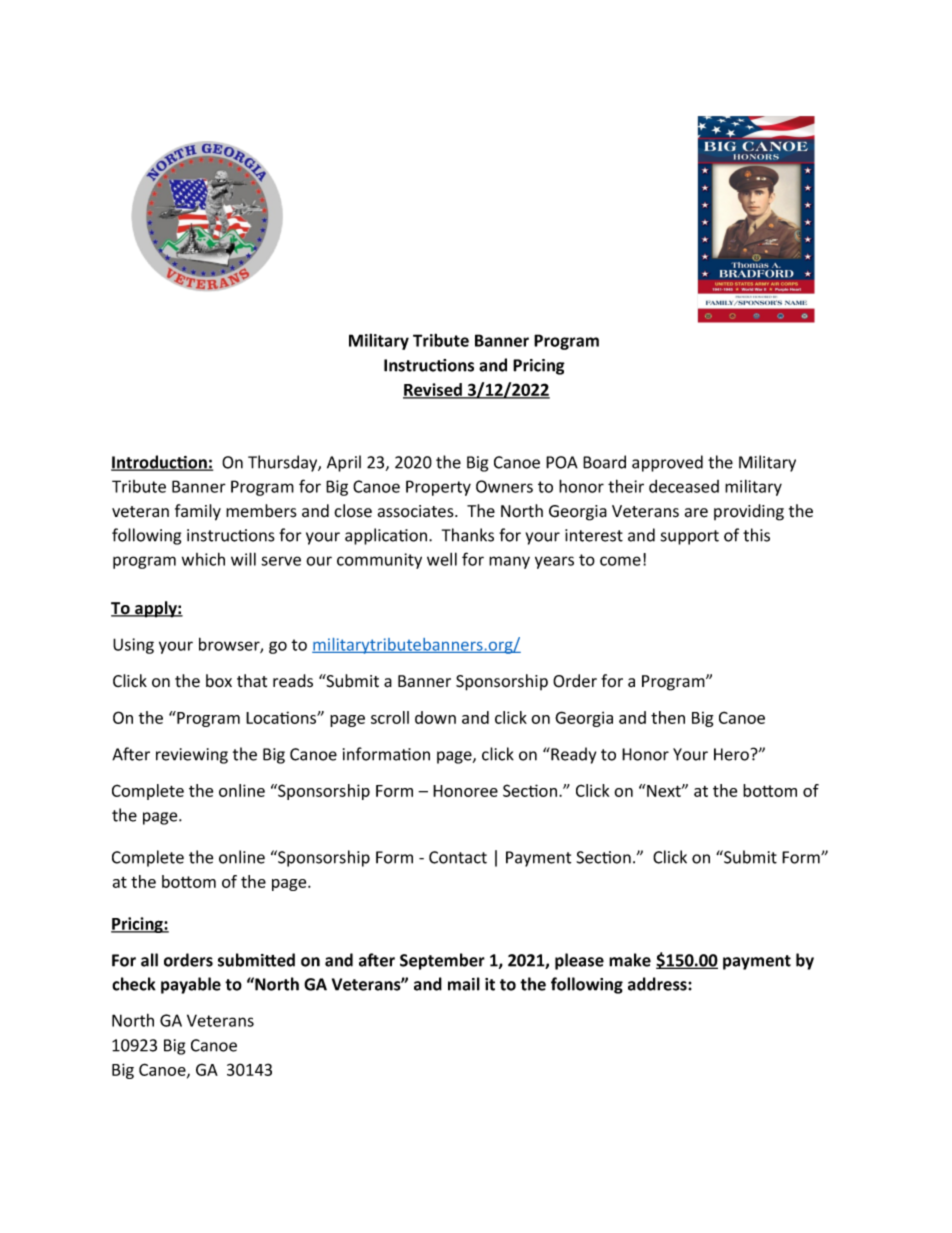 This page has height=1233, width=952. What do you see at coordinates (620, 561) in the page?
I see `come` at bounding box center [620, 561].
